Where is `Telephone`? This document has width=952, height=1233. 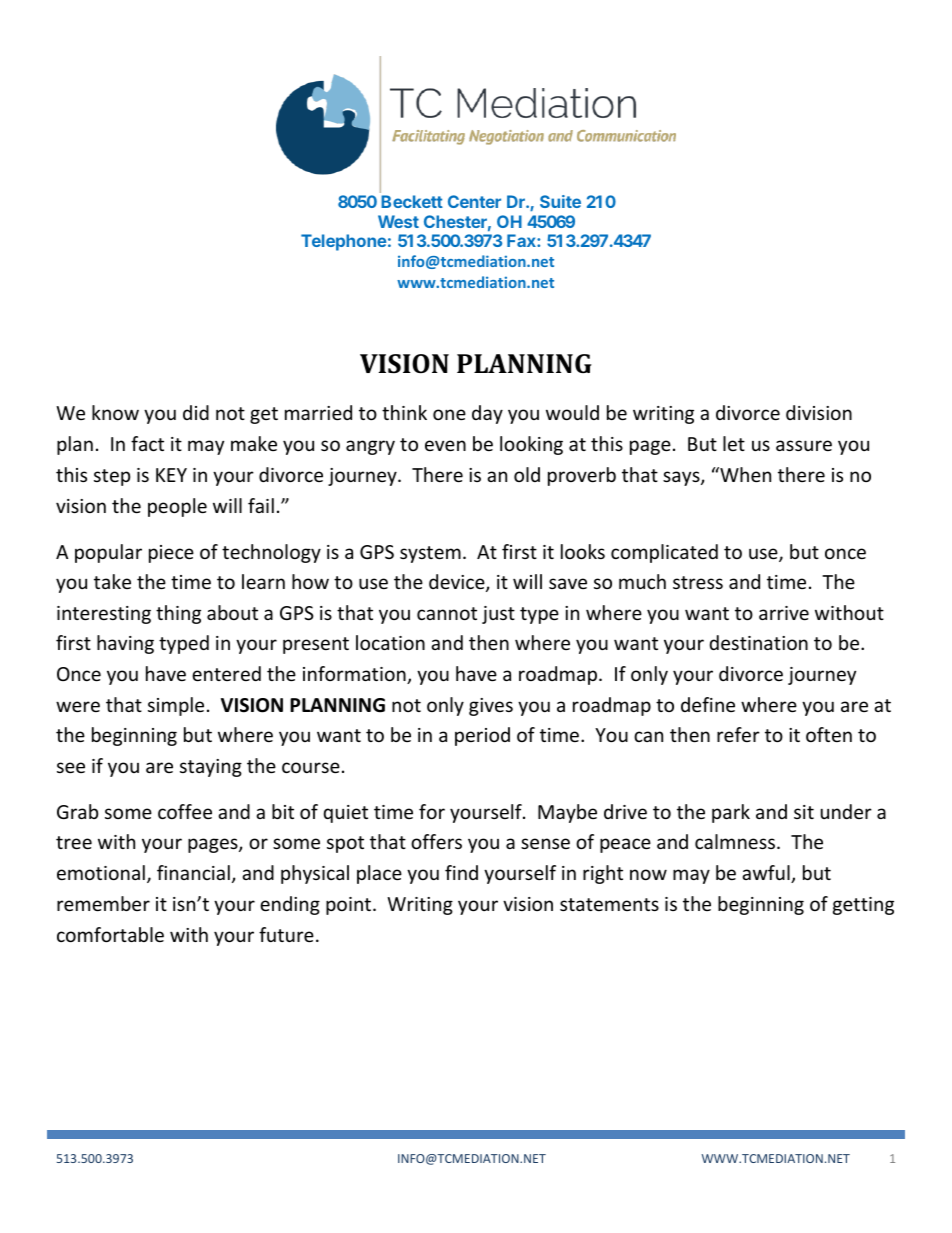 Telephone is located at coordinates (343, 242).
